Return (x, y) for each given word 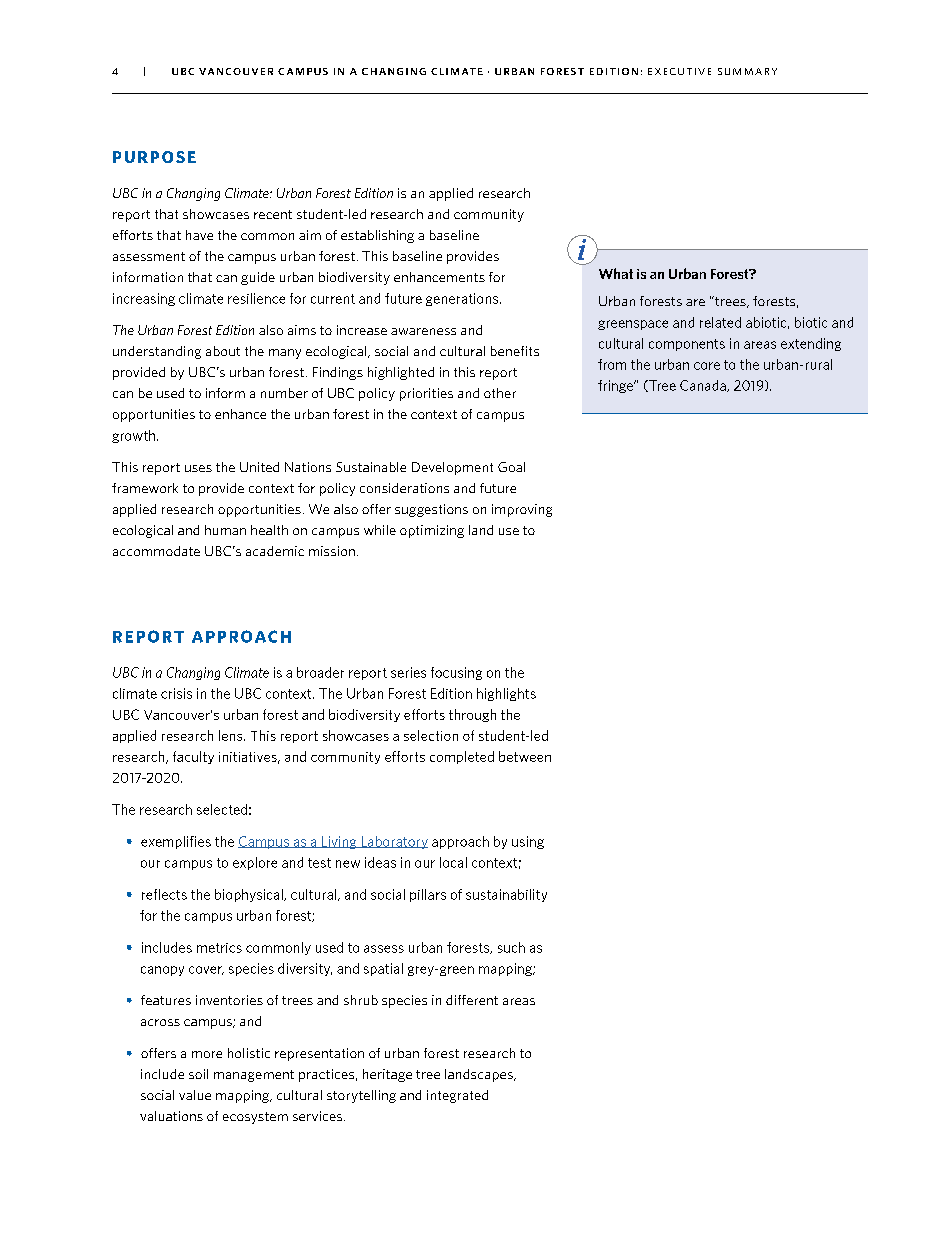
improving (522, 510)
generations (462, 299)
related (720, 322)
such (511, 947)
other (500, 393)
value (195, 1095)
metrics (219, 948)
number (284, 393)
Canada (704, 386)
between (525, 756)
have (199, 235)
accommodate (156, 551)
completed (462, 757)
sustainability (506, 895)
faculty (193, 757)
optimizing (432, 531)
